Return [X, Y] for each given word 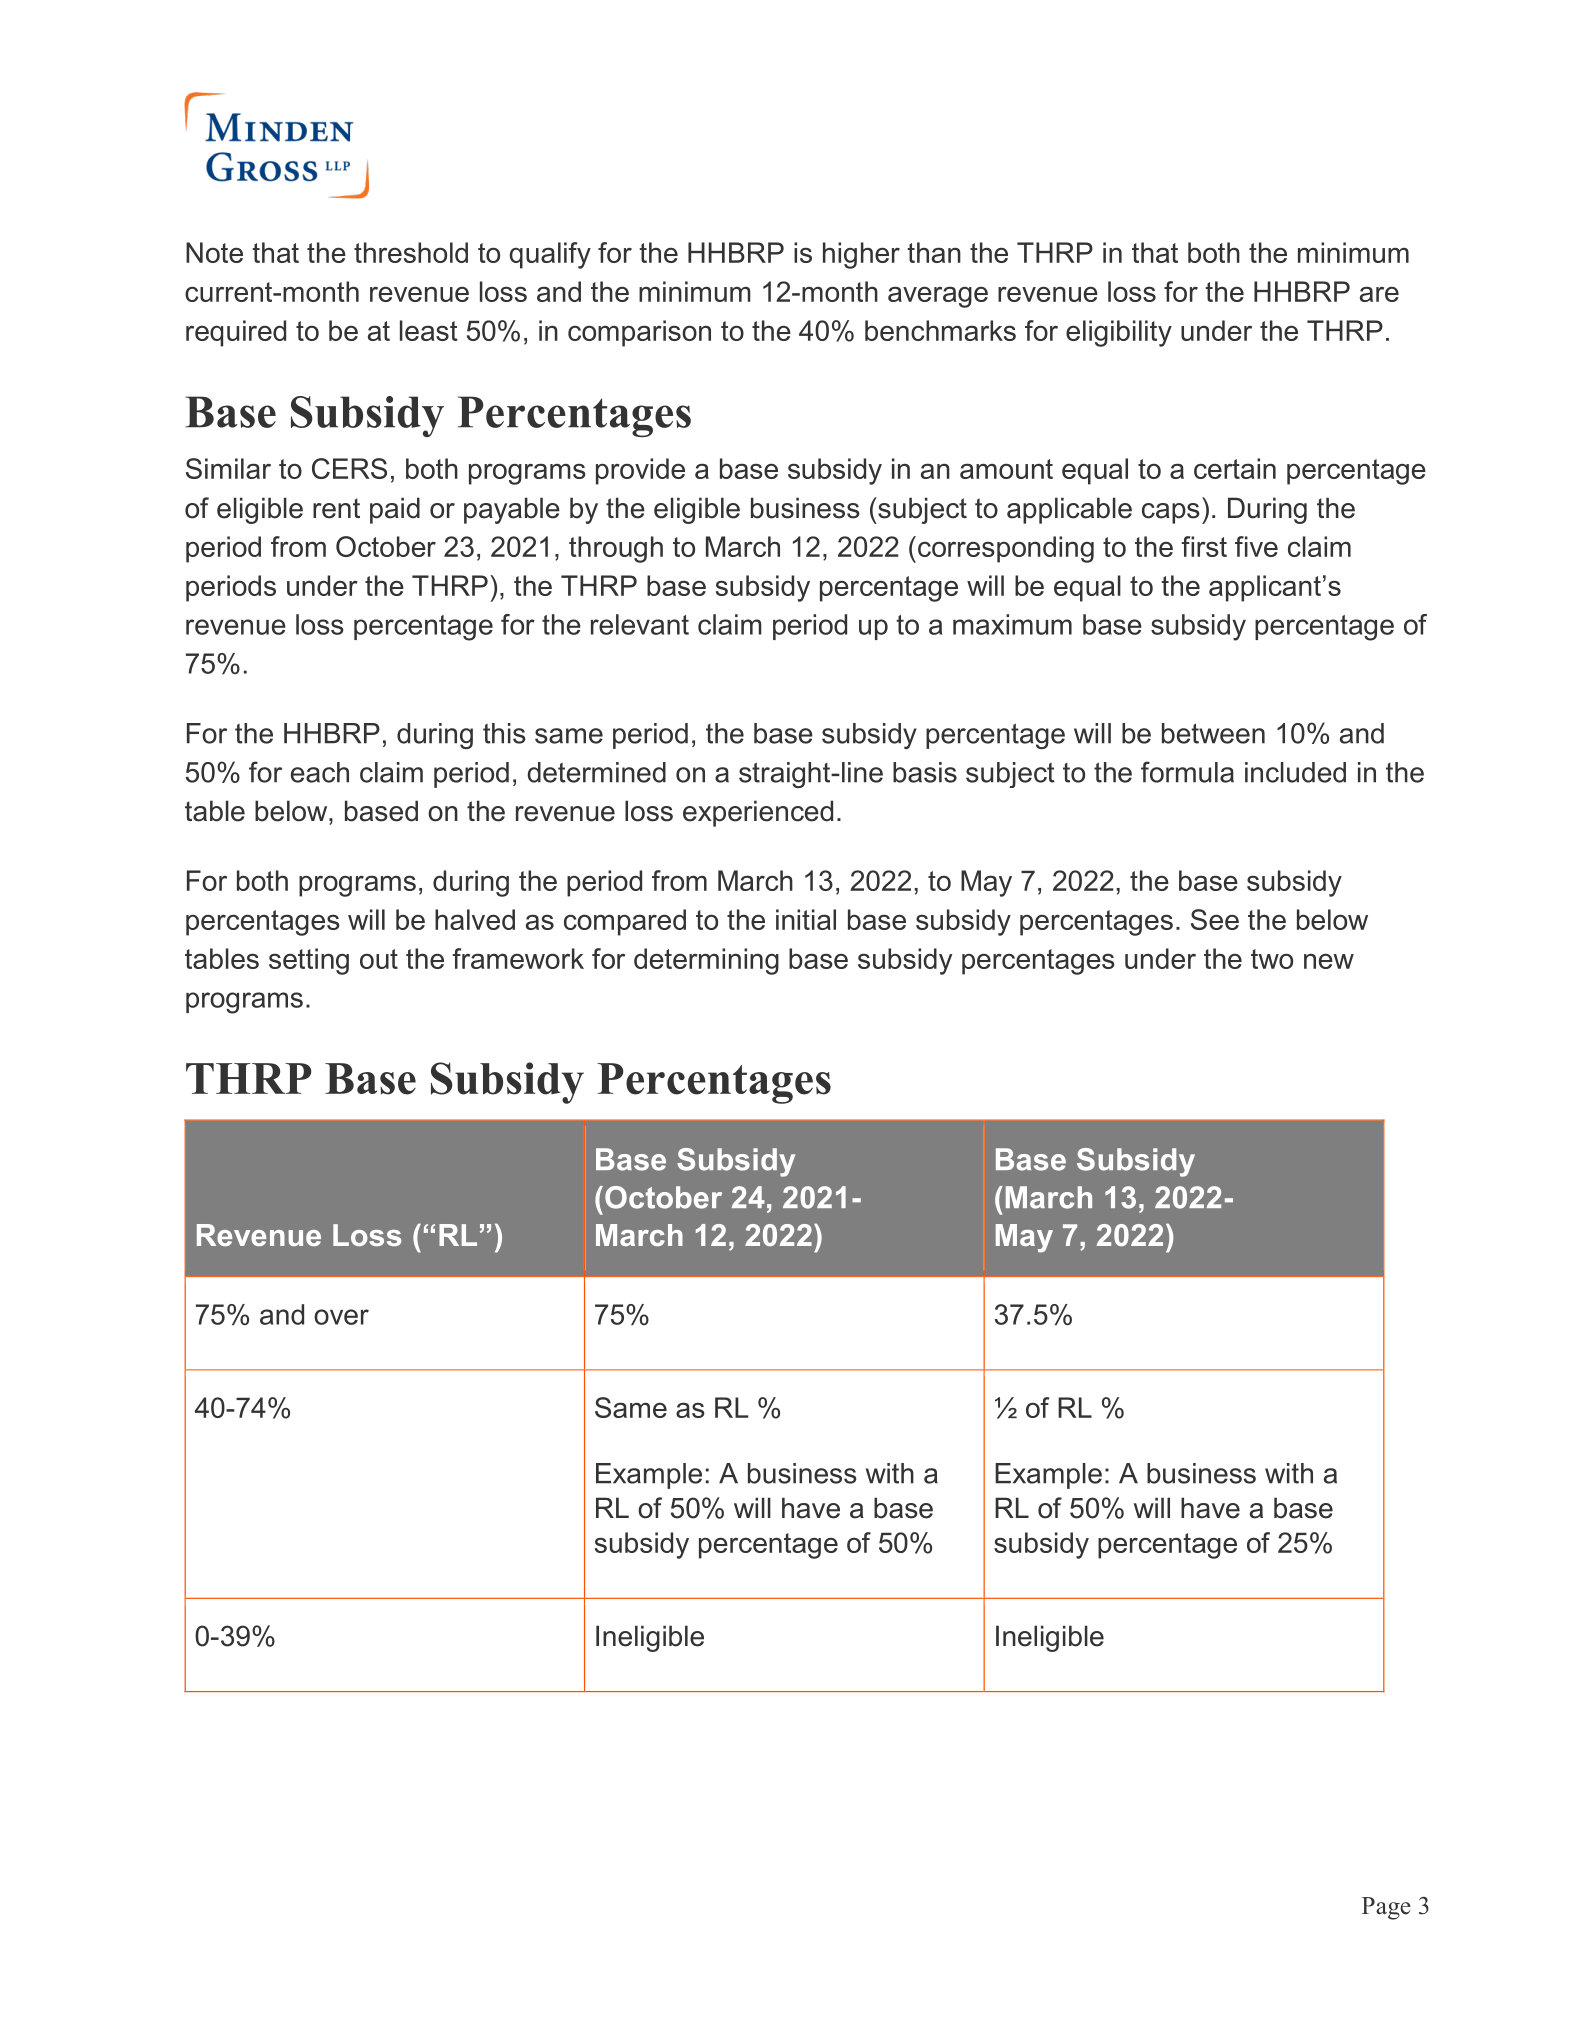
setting [309, 961]
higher [861, 255]
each [320, 772]
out [379, 959]
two [1272, 959]
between [1213, 733]
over [341, 1317]
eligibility [1119, 333]
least [429, 330]
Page [1386, 1908]
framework [518, 958]
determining [706, 961]
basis [925, 772]
